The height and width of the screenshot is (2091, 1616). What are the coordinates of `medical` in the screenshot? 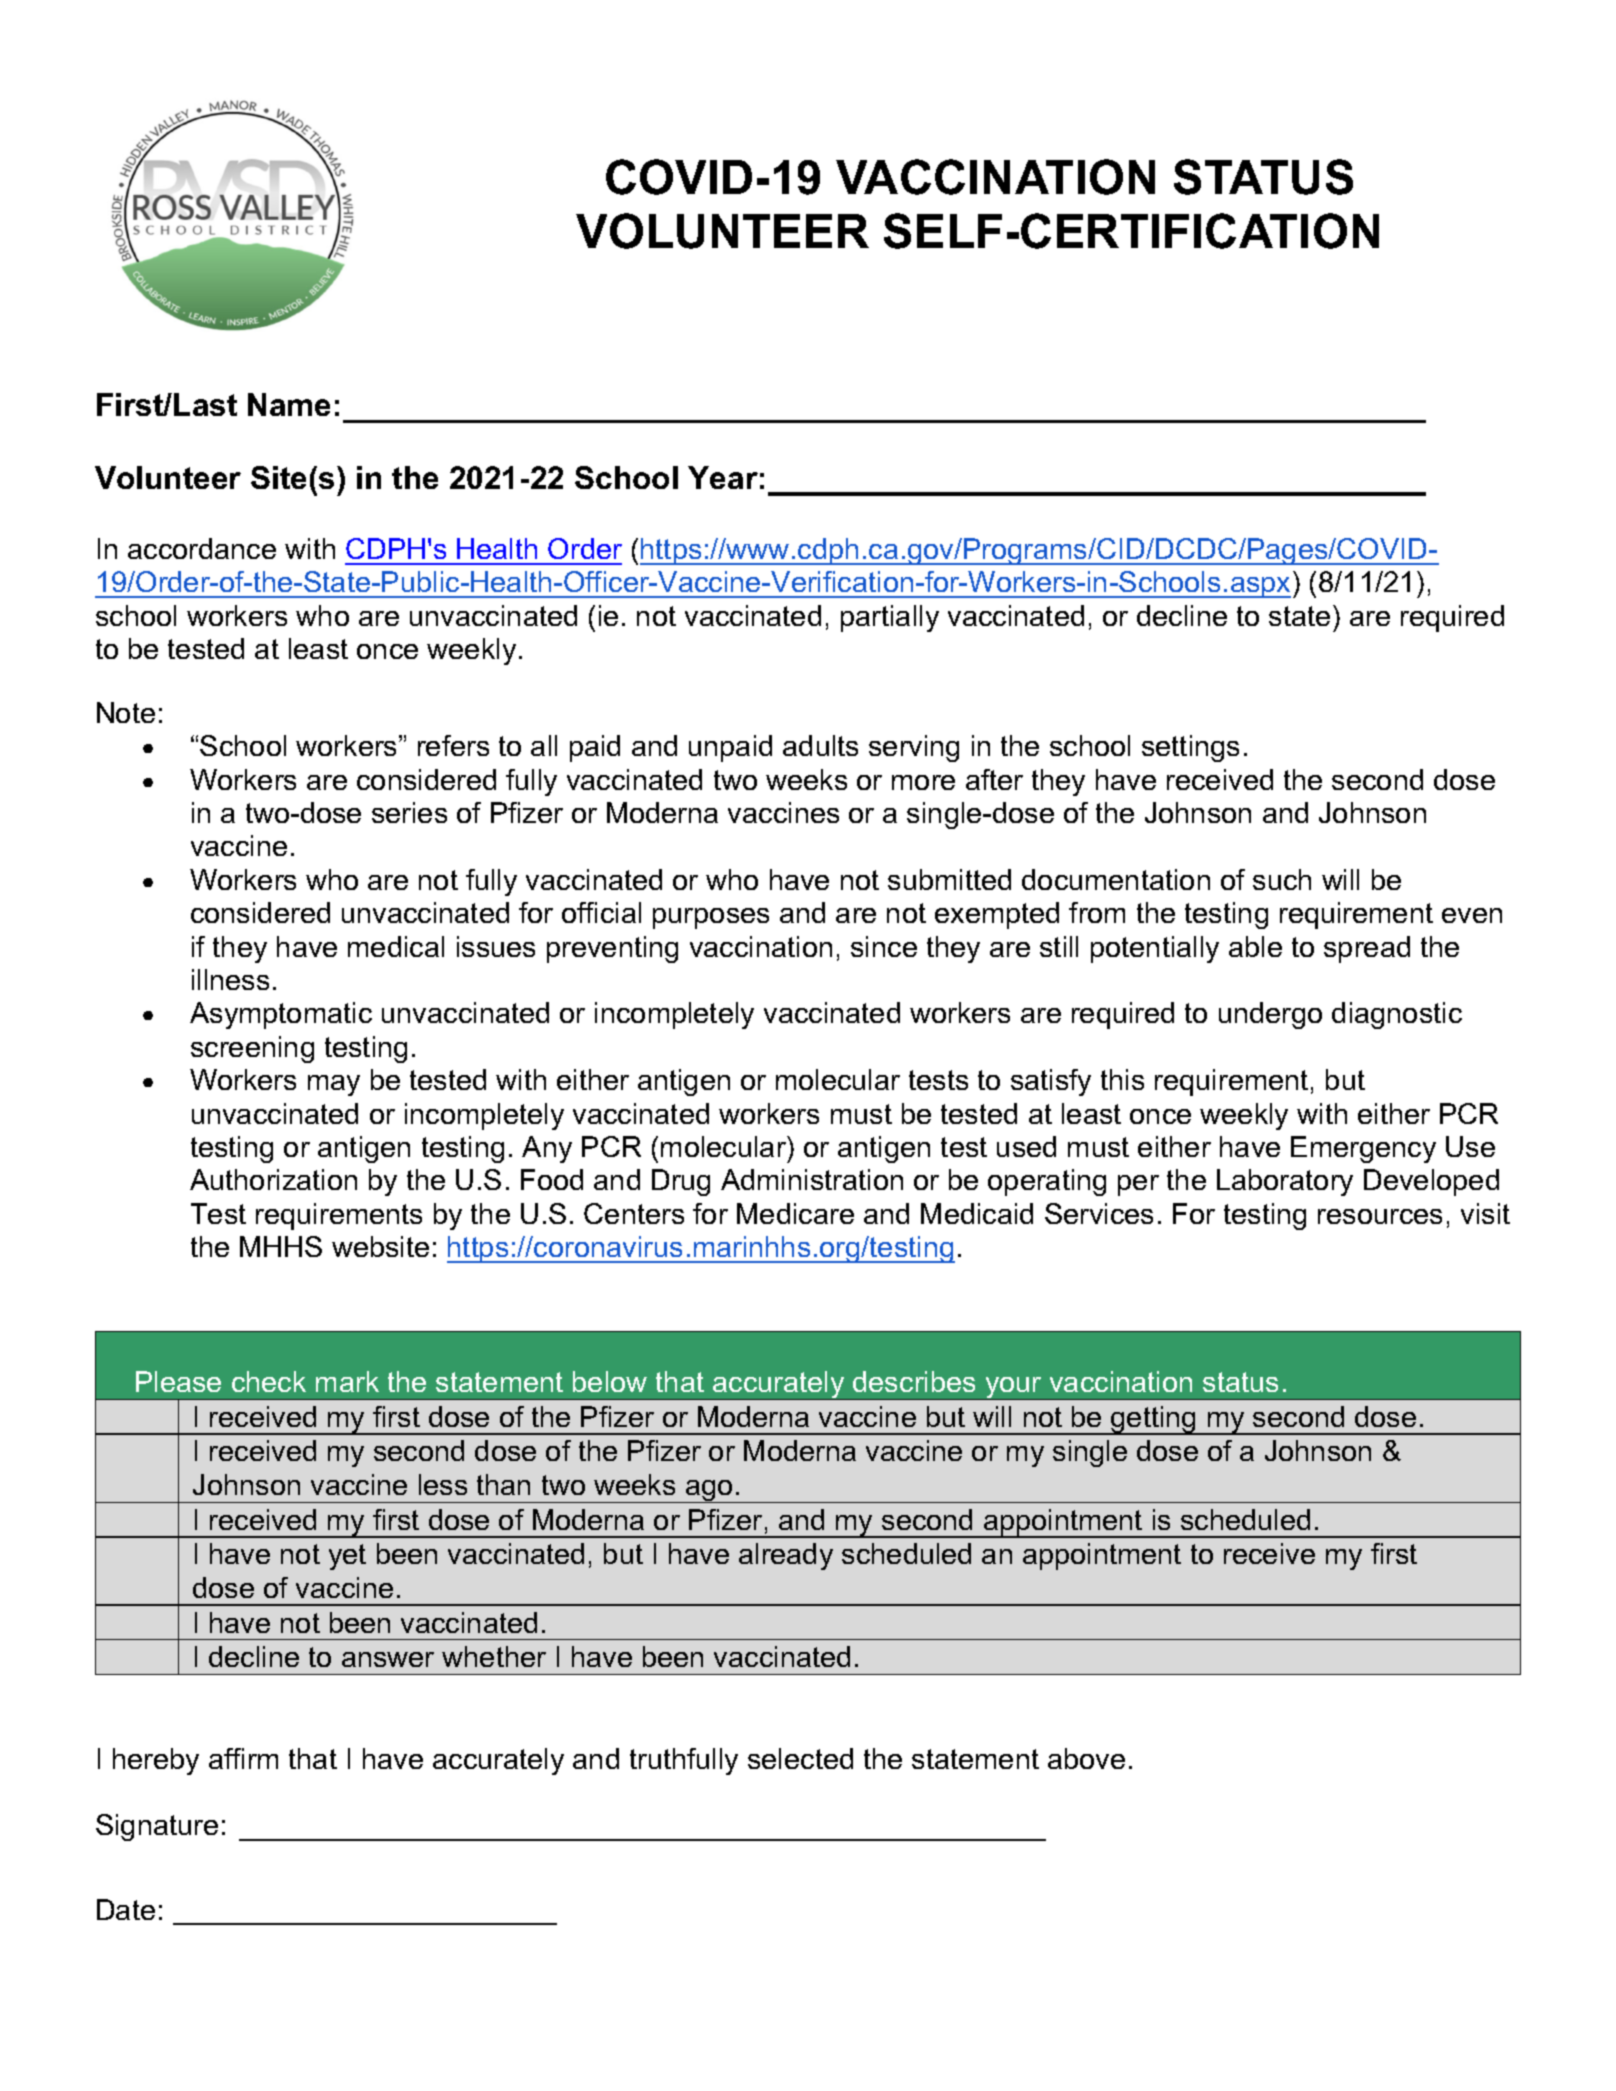 It's located at (396, 946).
